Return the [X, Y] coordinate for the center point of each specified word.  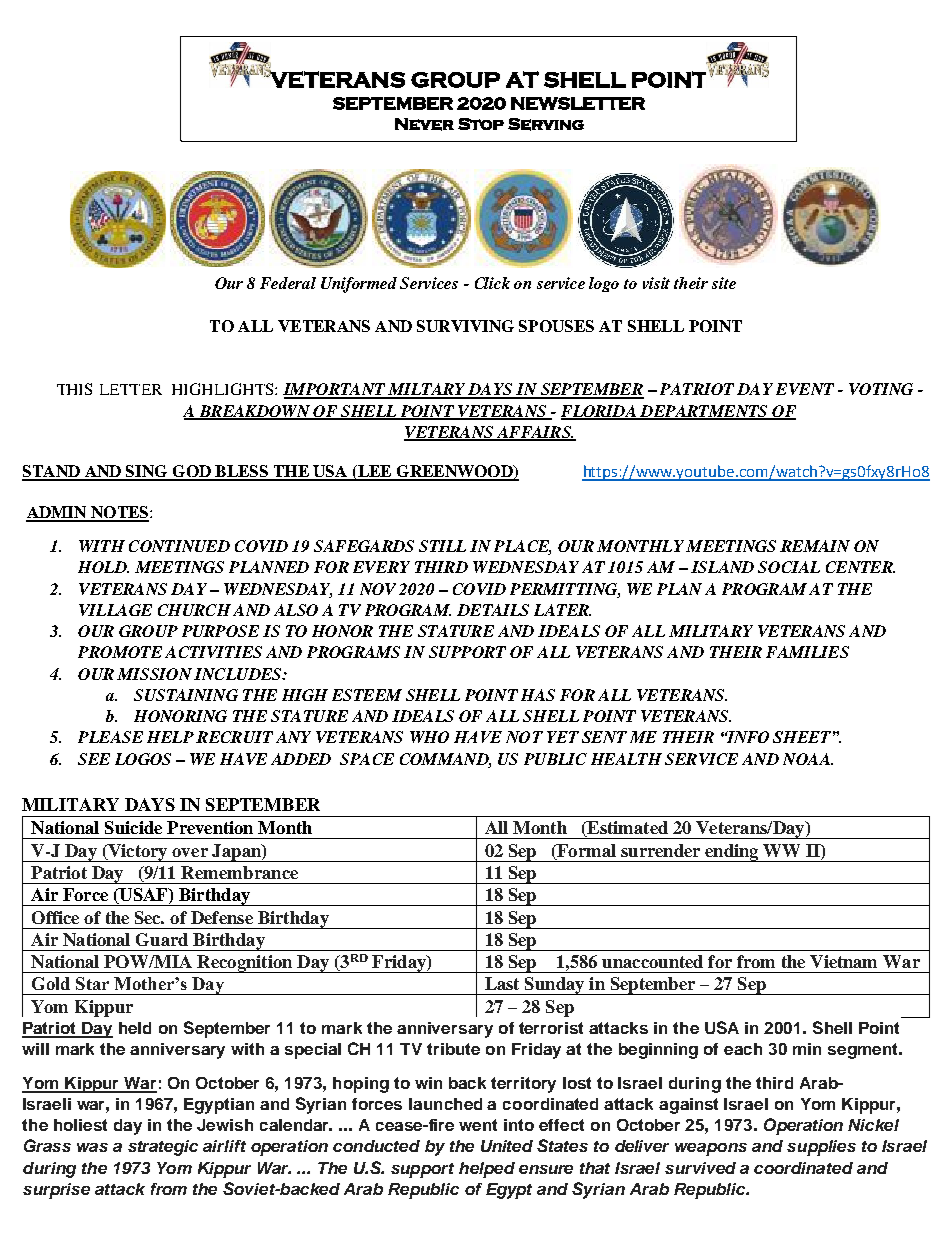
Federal [288, 283]
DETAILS [493, 610]
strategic [163, 1148]
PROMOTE [120, 652]
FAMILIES [807, 652]
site [724, 283]
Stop [481, 124]
